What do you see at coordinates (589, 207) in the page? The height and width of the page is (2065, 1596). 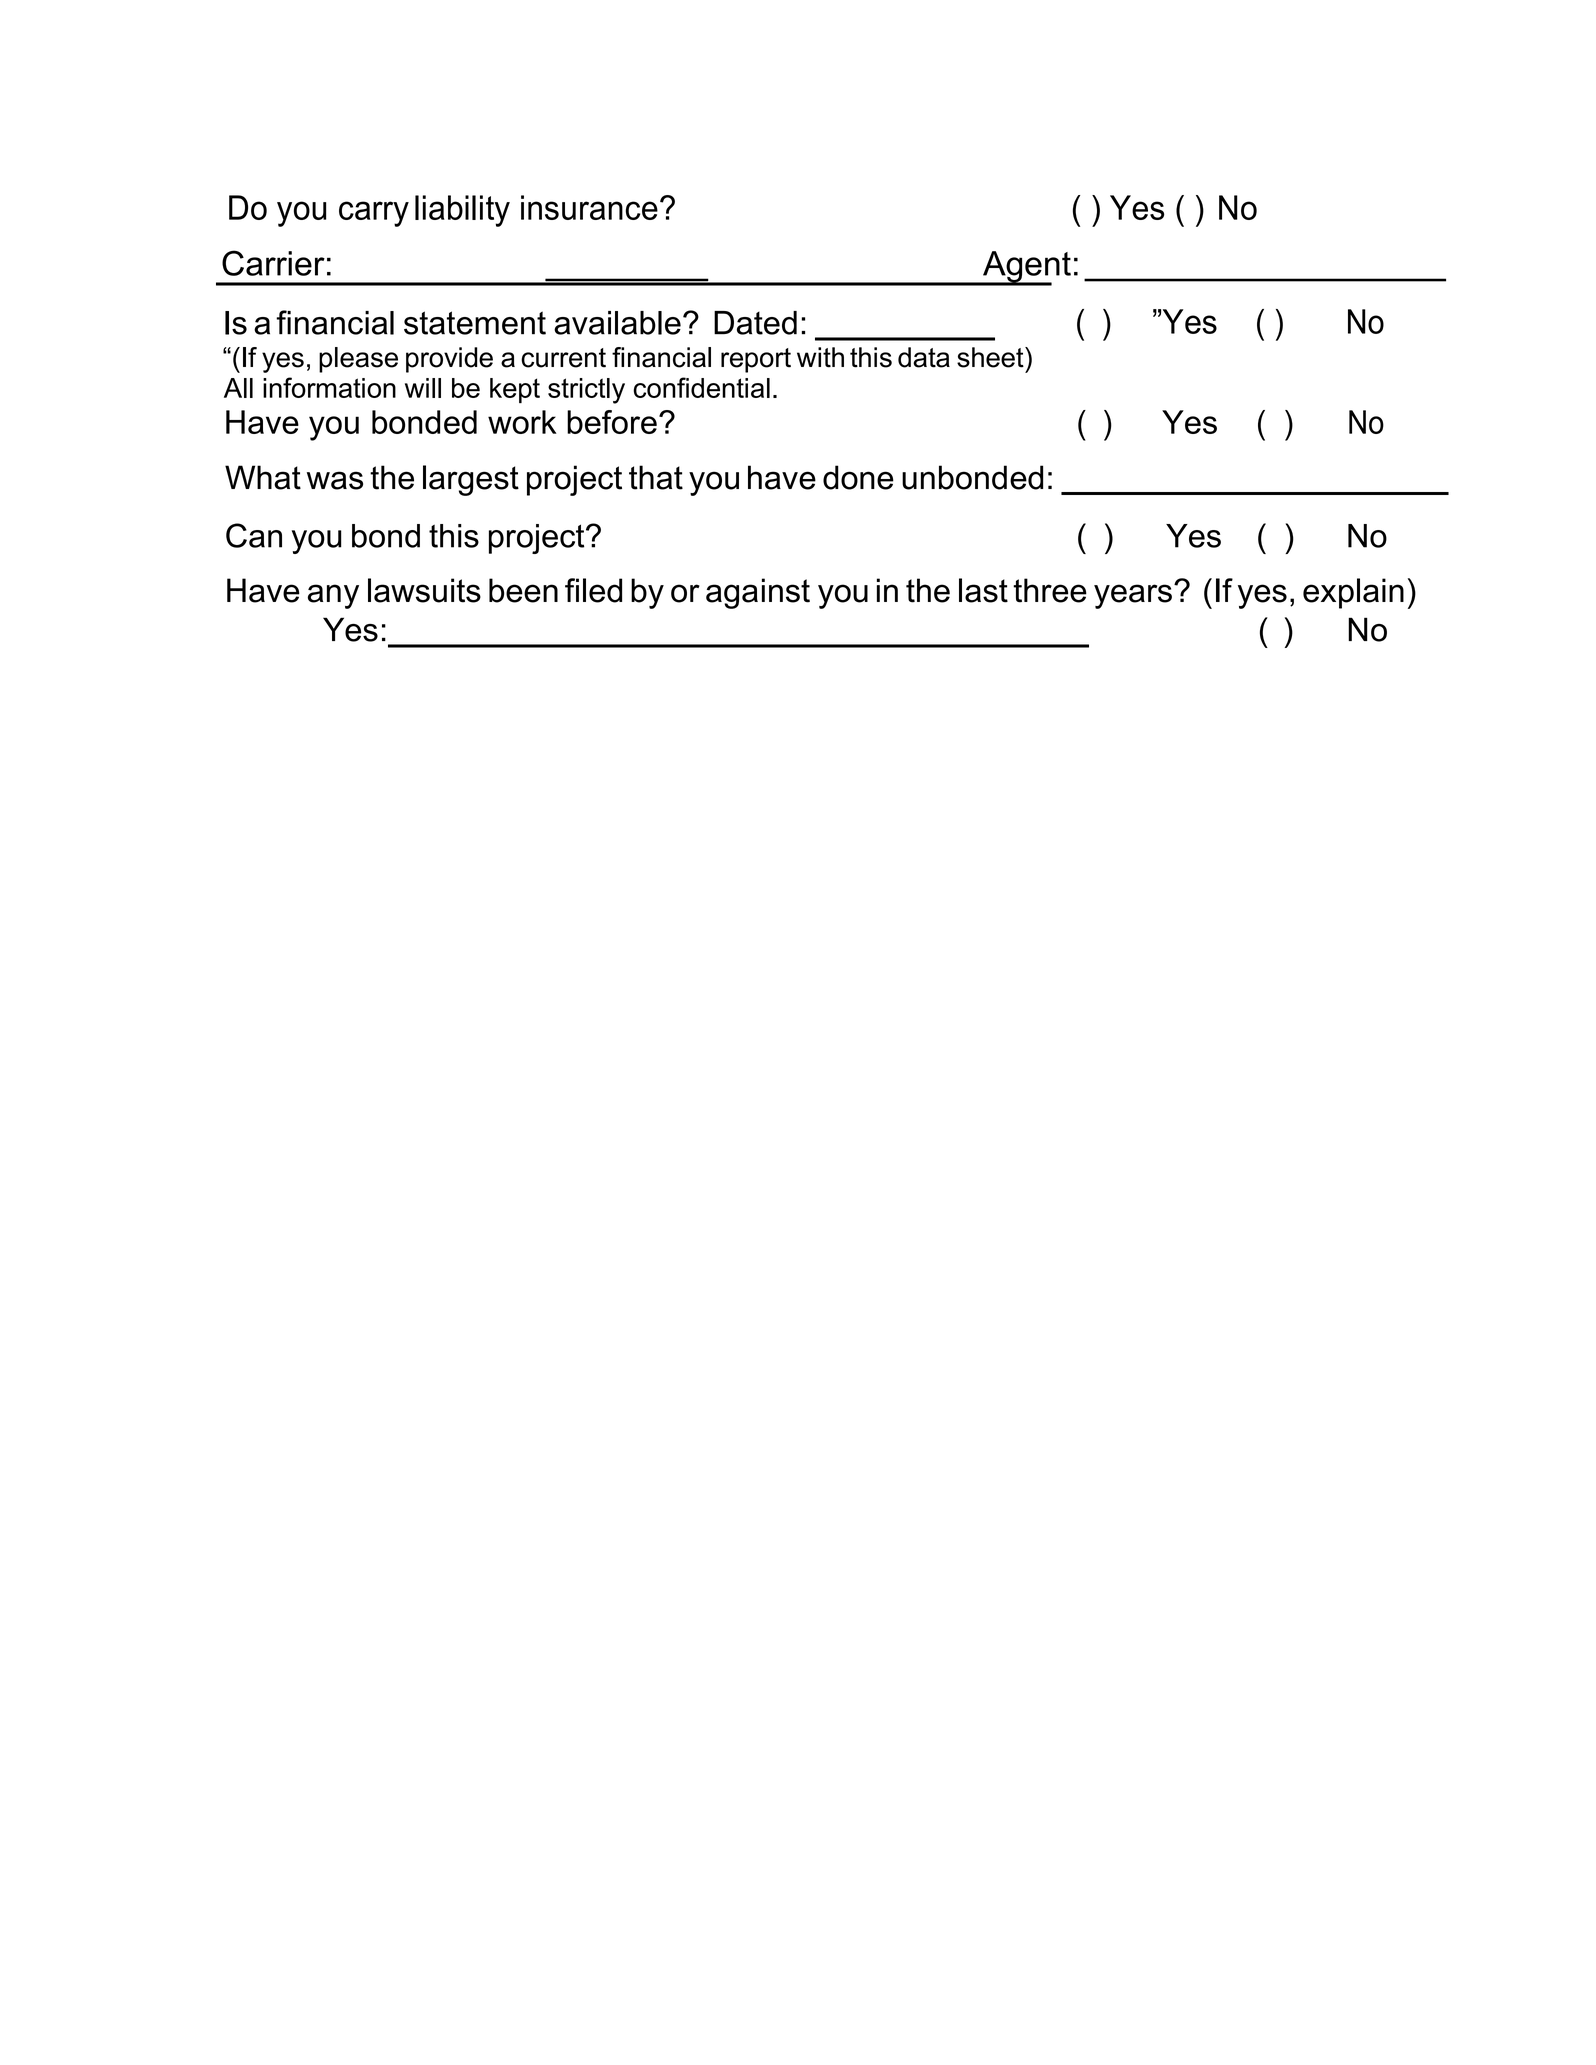 I see `insurance` at bounding box center [589, 207].
